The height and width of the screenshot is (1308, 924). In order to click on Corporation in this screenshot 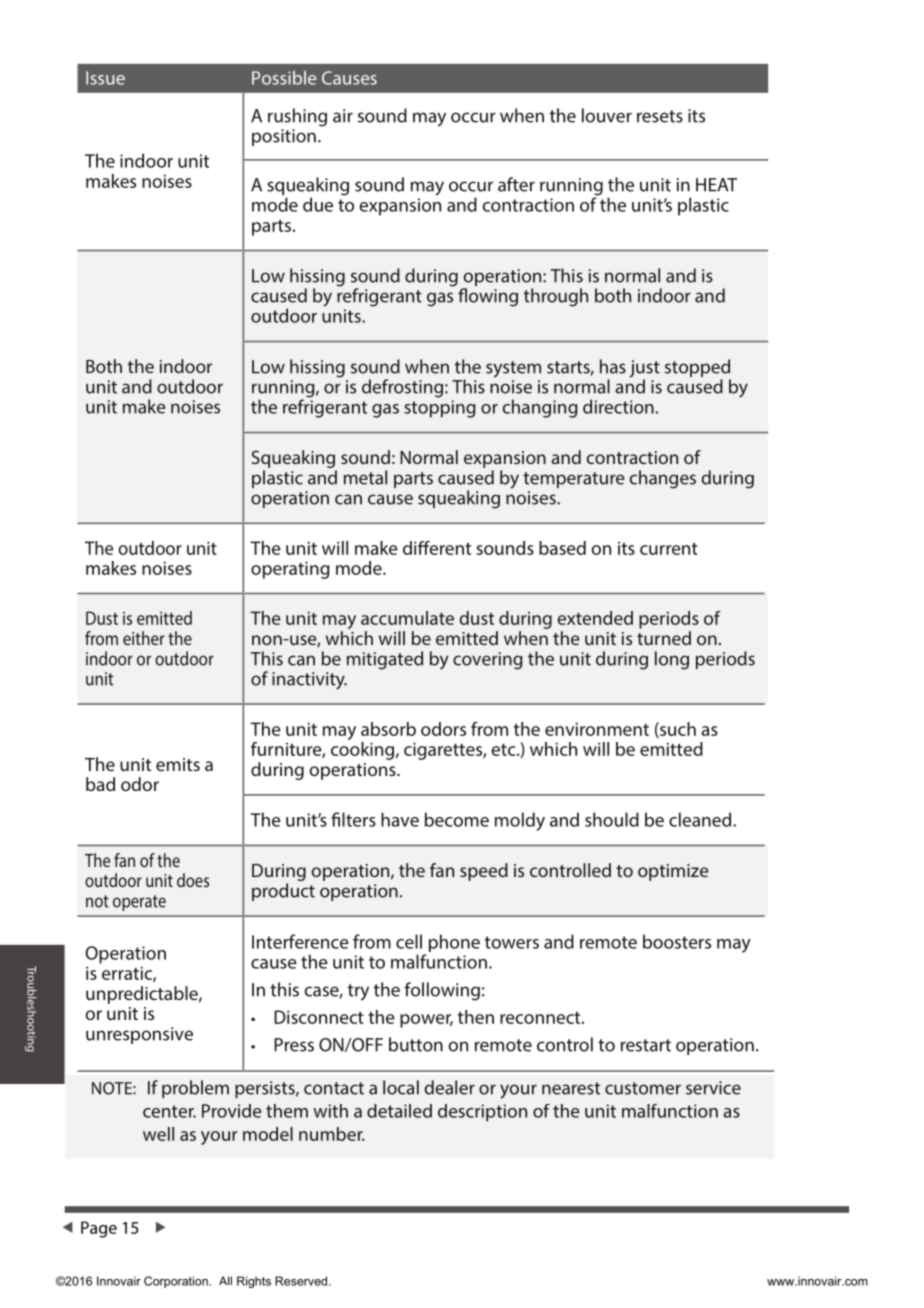, I will do `click(177, 1282)`.
